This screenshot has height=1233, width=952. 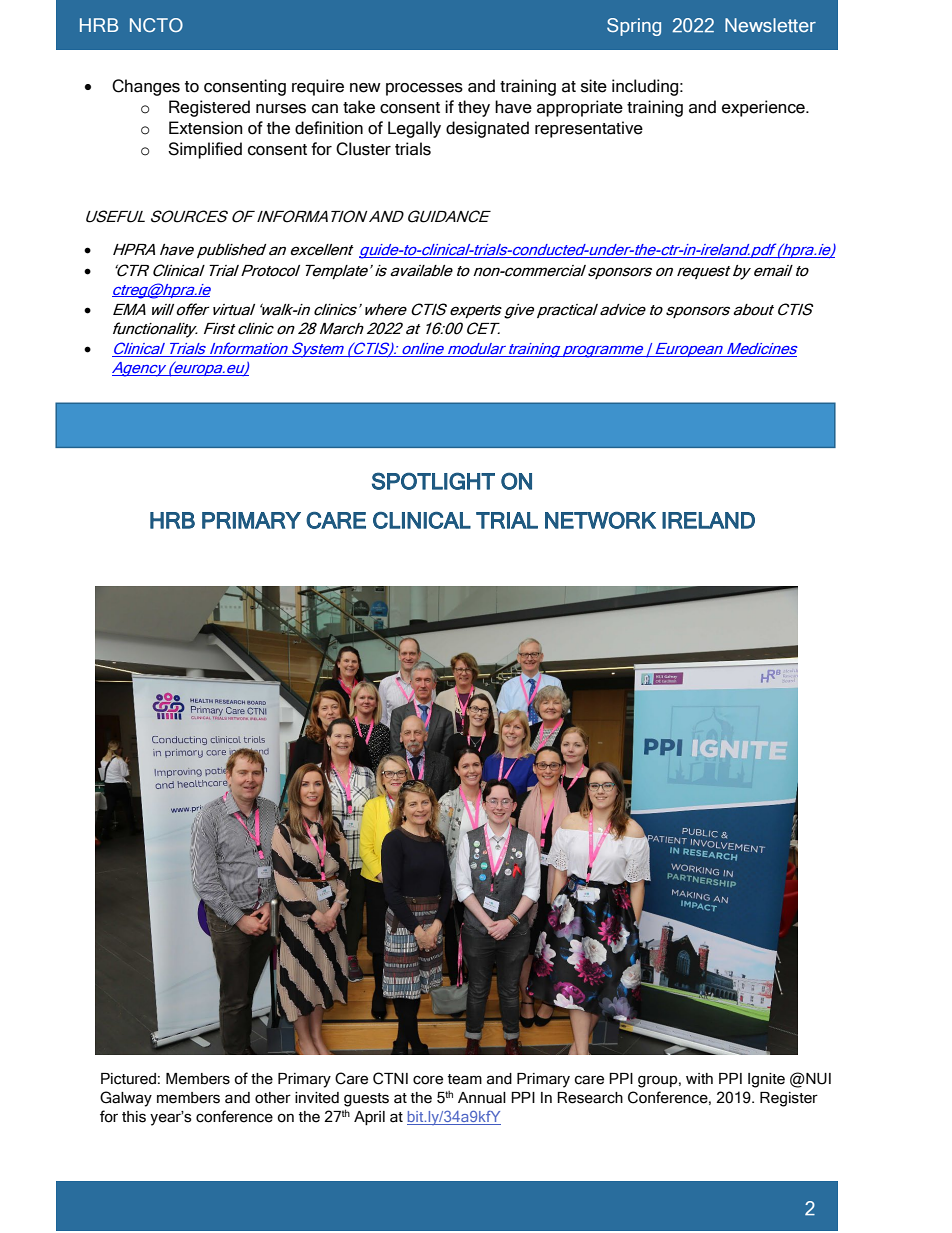 What do you see at coordinates (589, 129) in the screenshot?
I see `representative` at bounding box center [589, 129].
